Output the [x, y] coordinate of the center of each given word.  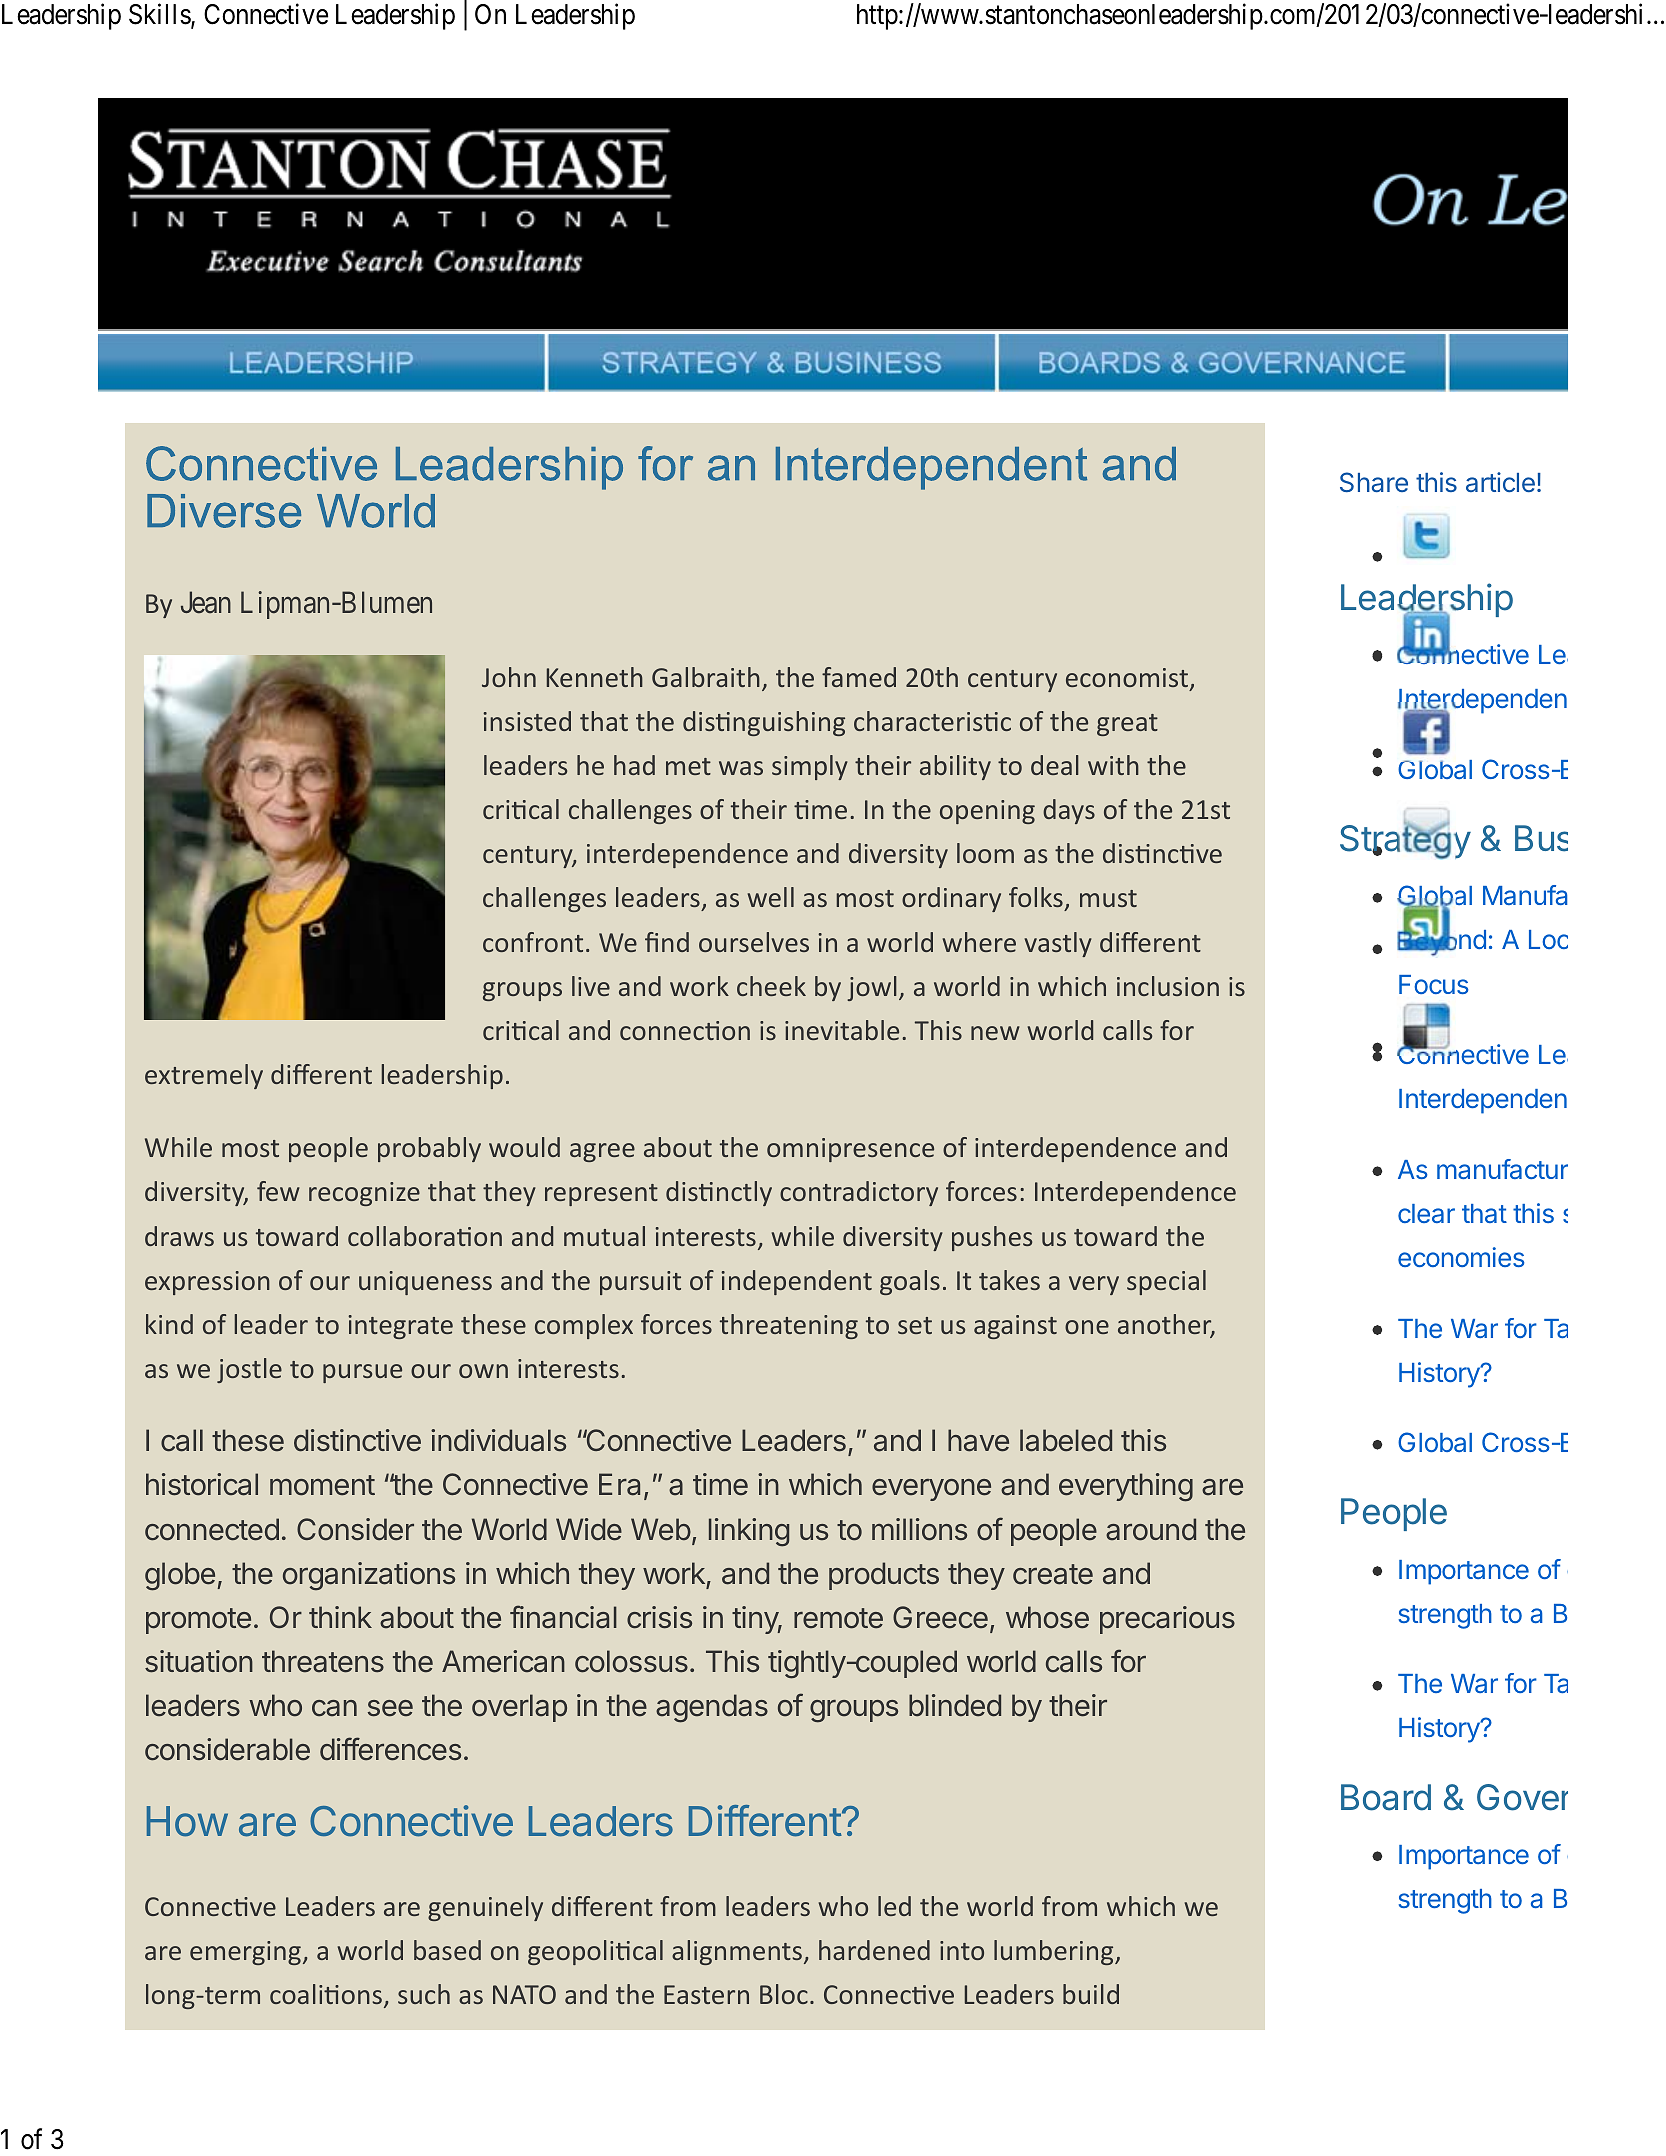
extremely [204, 1076]
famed [859, 677]
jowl [872, 988]
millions [919, 1529]
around [1151, 1529]
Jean [206, 603]
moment [322, 1485]
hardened [874, 1950]
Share [1374, 482]
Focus [1434, 984]
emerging [245, 1953]
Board [1386, 1797]
